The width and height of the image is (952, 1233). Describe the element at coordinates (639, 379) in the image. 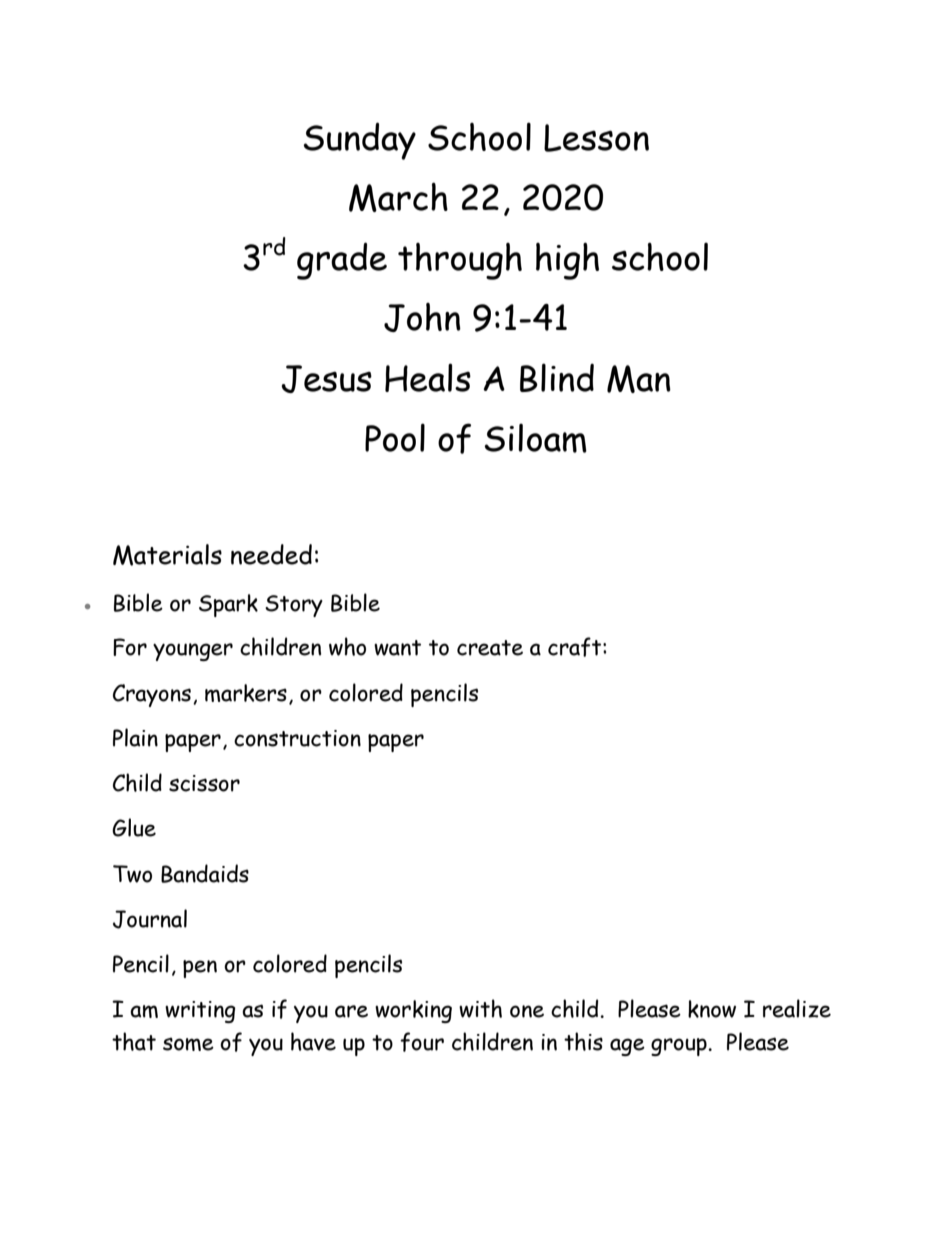

I see `Man` at that location.
